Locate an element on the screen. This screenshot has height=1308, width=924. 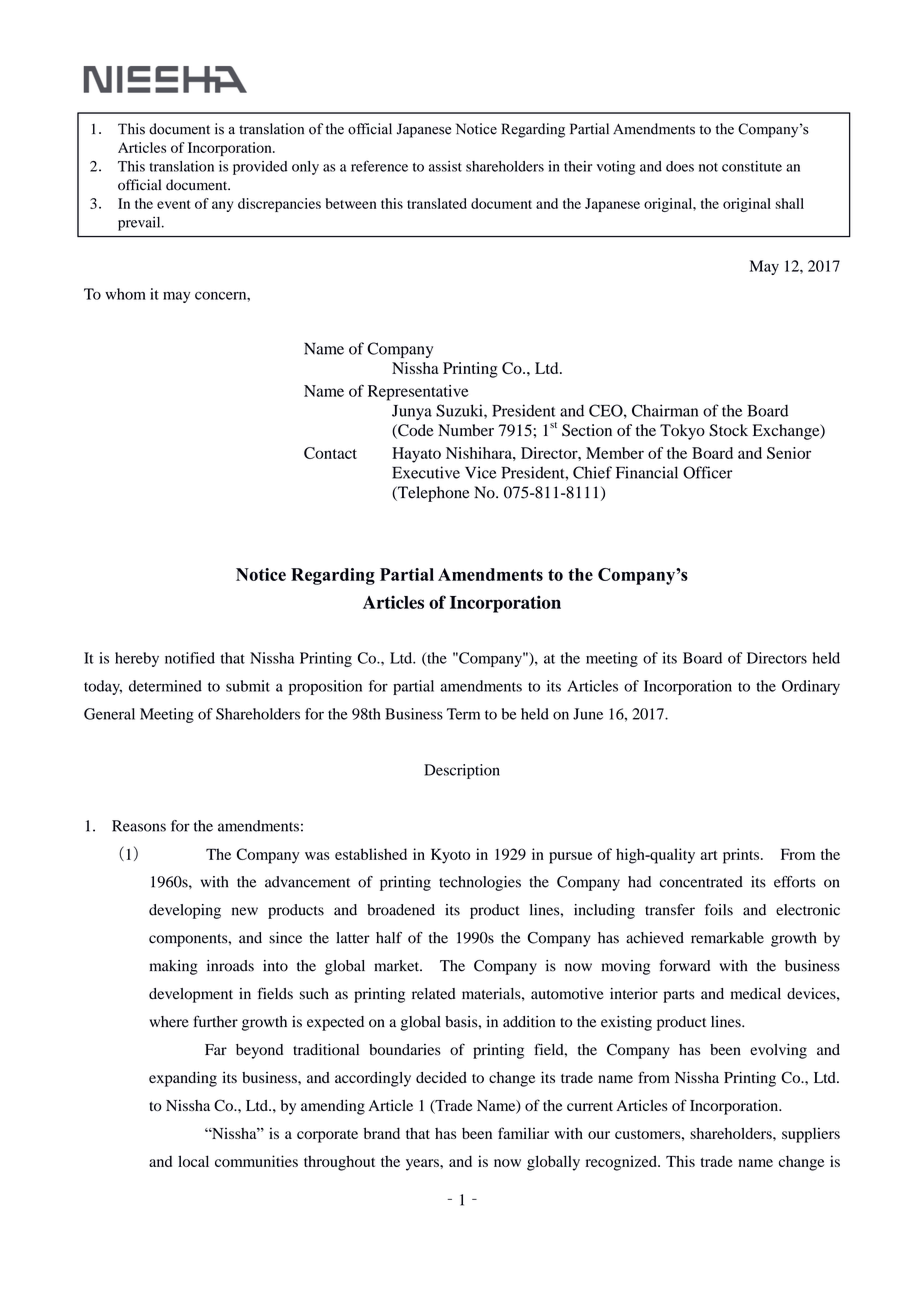
prints is located at coordinates (742, 856).
